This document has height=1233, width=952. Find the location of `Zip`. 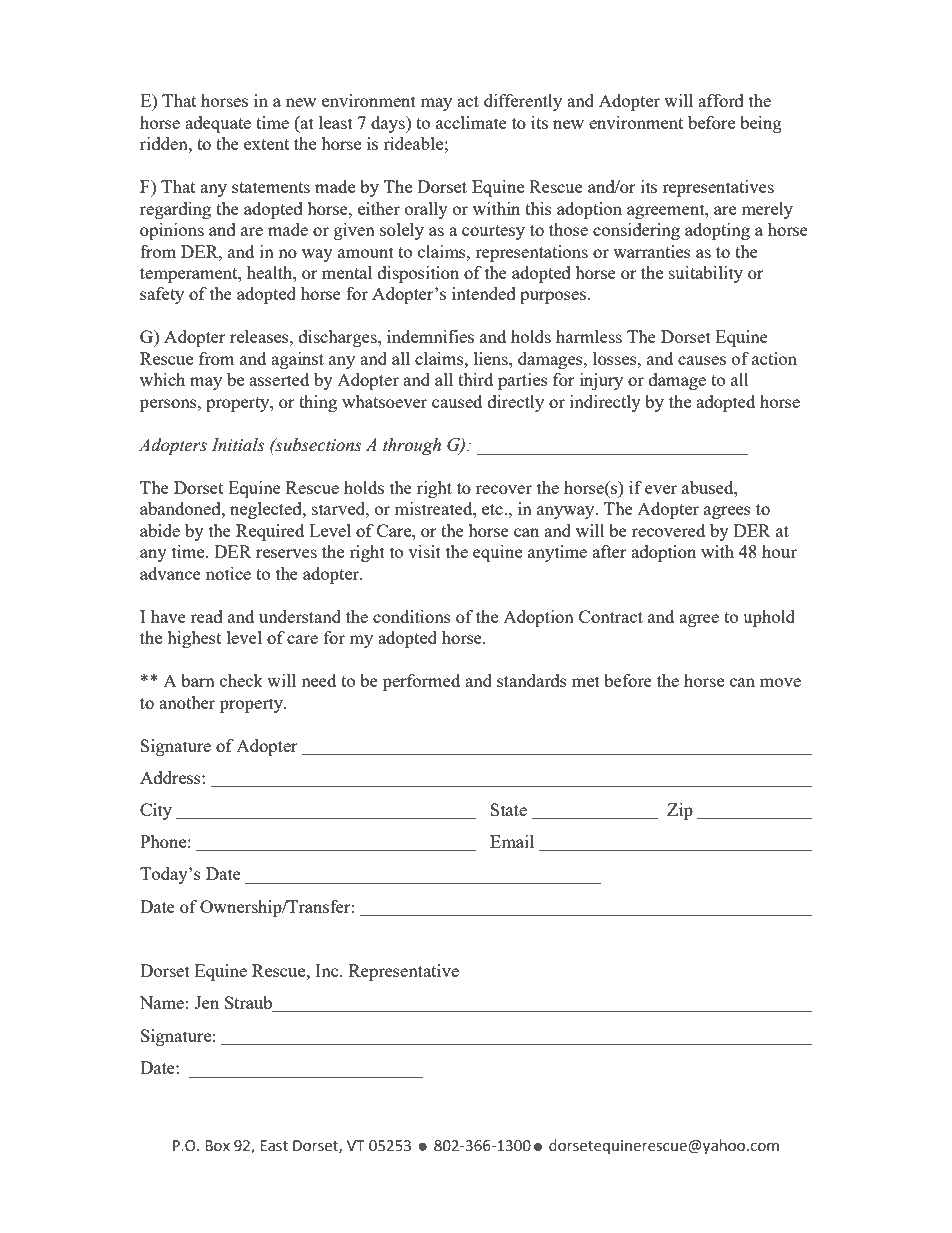

Zip is located at coordinates (680, 811).
